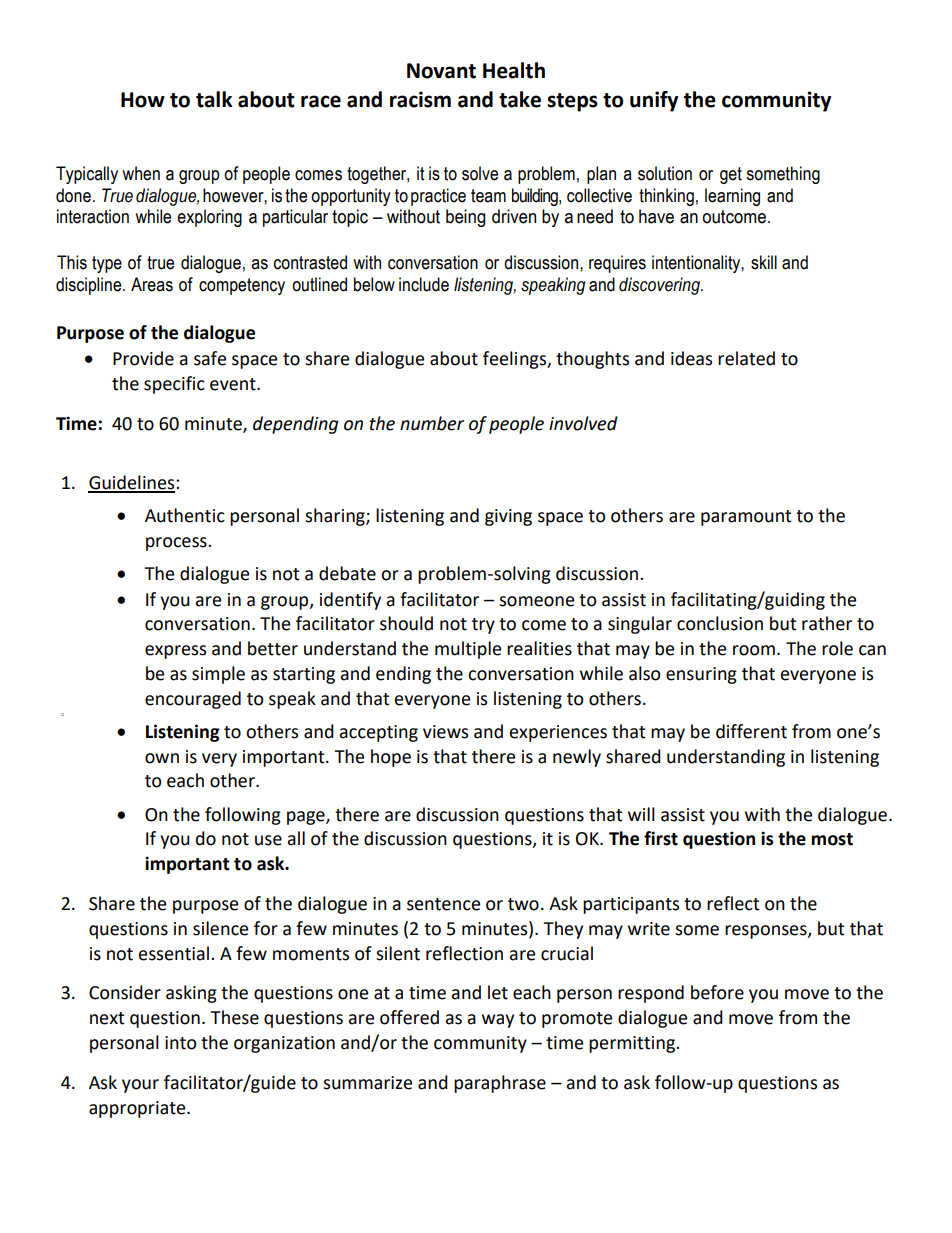 The height and width of the screenshot is (1233, 952). I want to click on related, so click(746, 358).
